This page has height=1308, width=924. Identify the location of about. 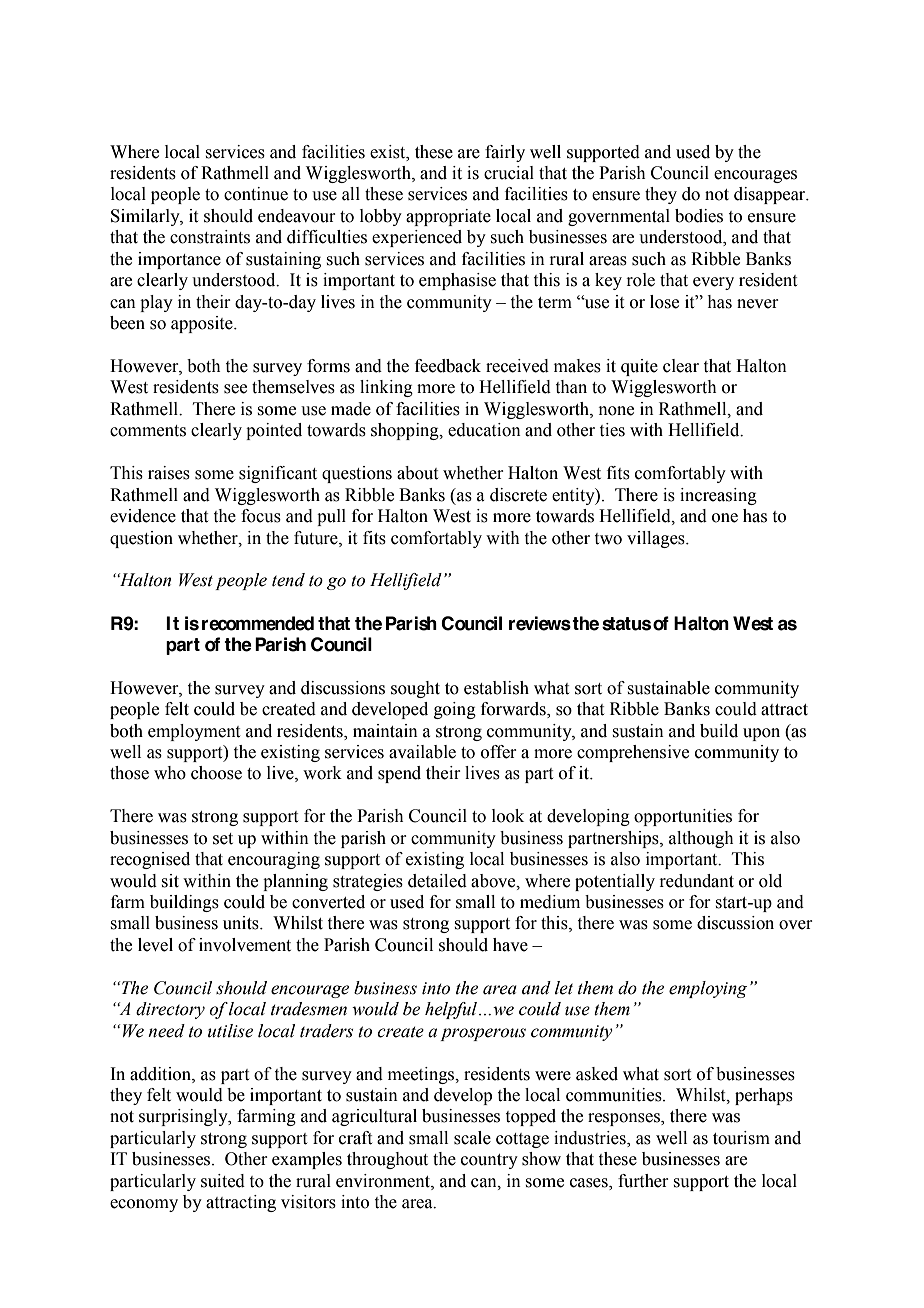
(417, 473).
